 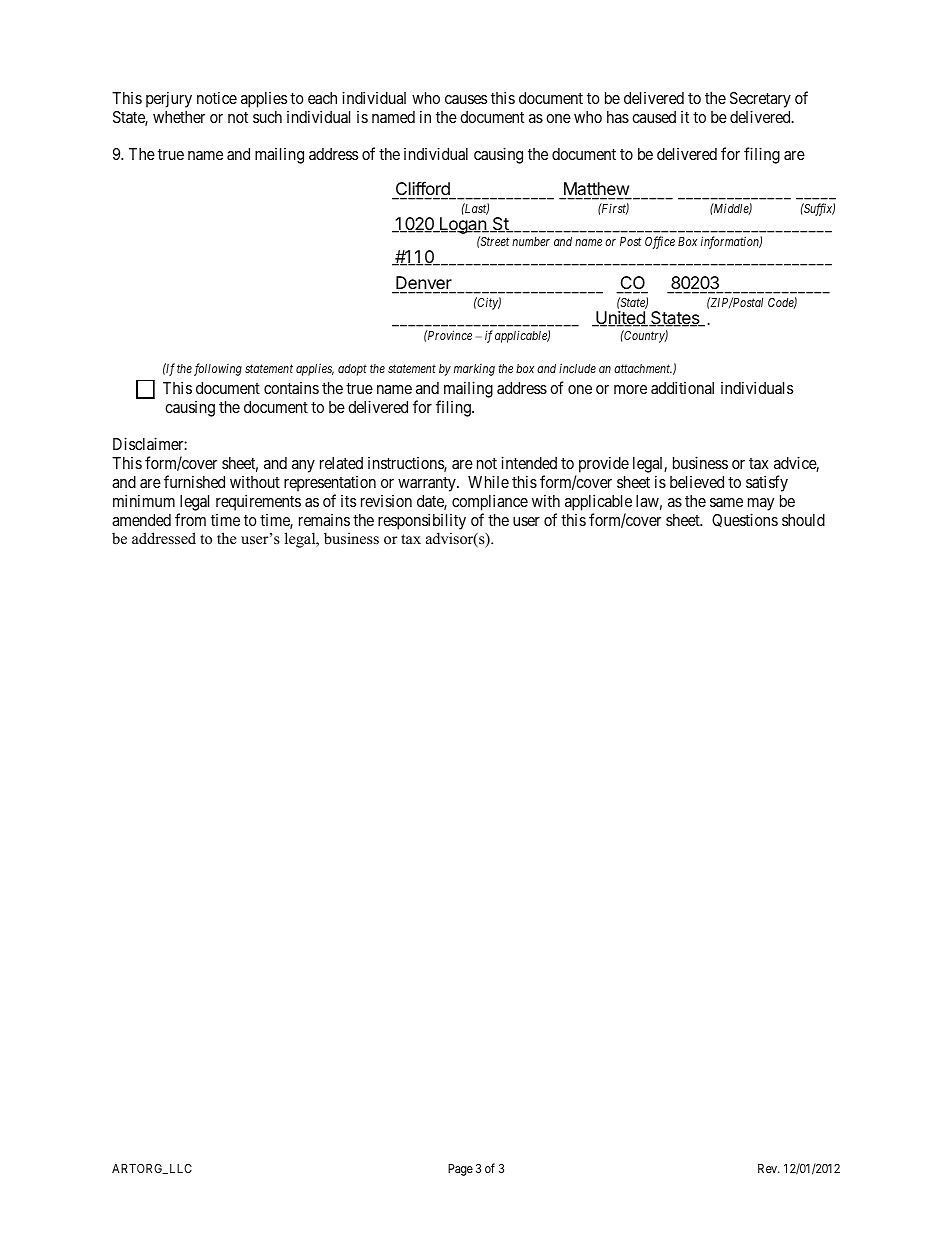 I want to click on notice, so click(x=217, y=97).
